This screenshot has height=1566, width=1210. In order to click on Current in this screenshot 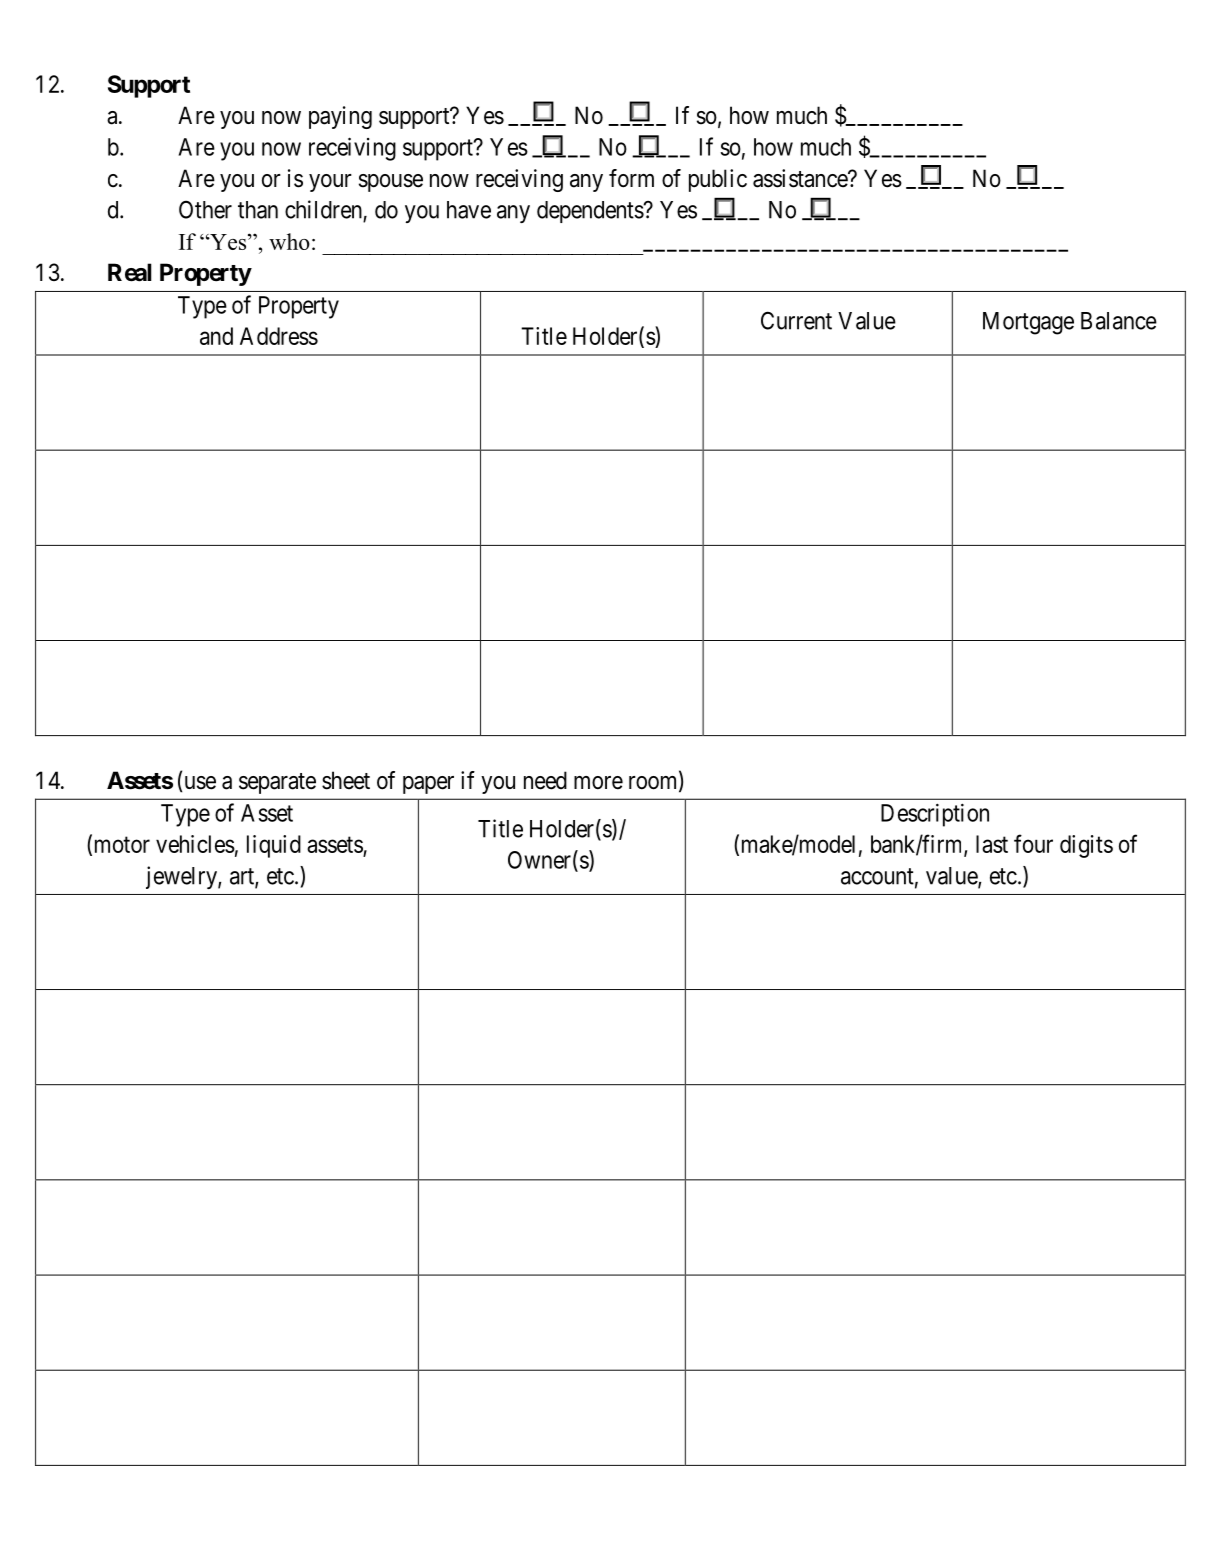, I will do `click(796, 320)`.
